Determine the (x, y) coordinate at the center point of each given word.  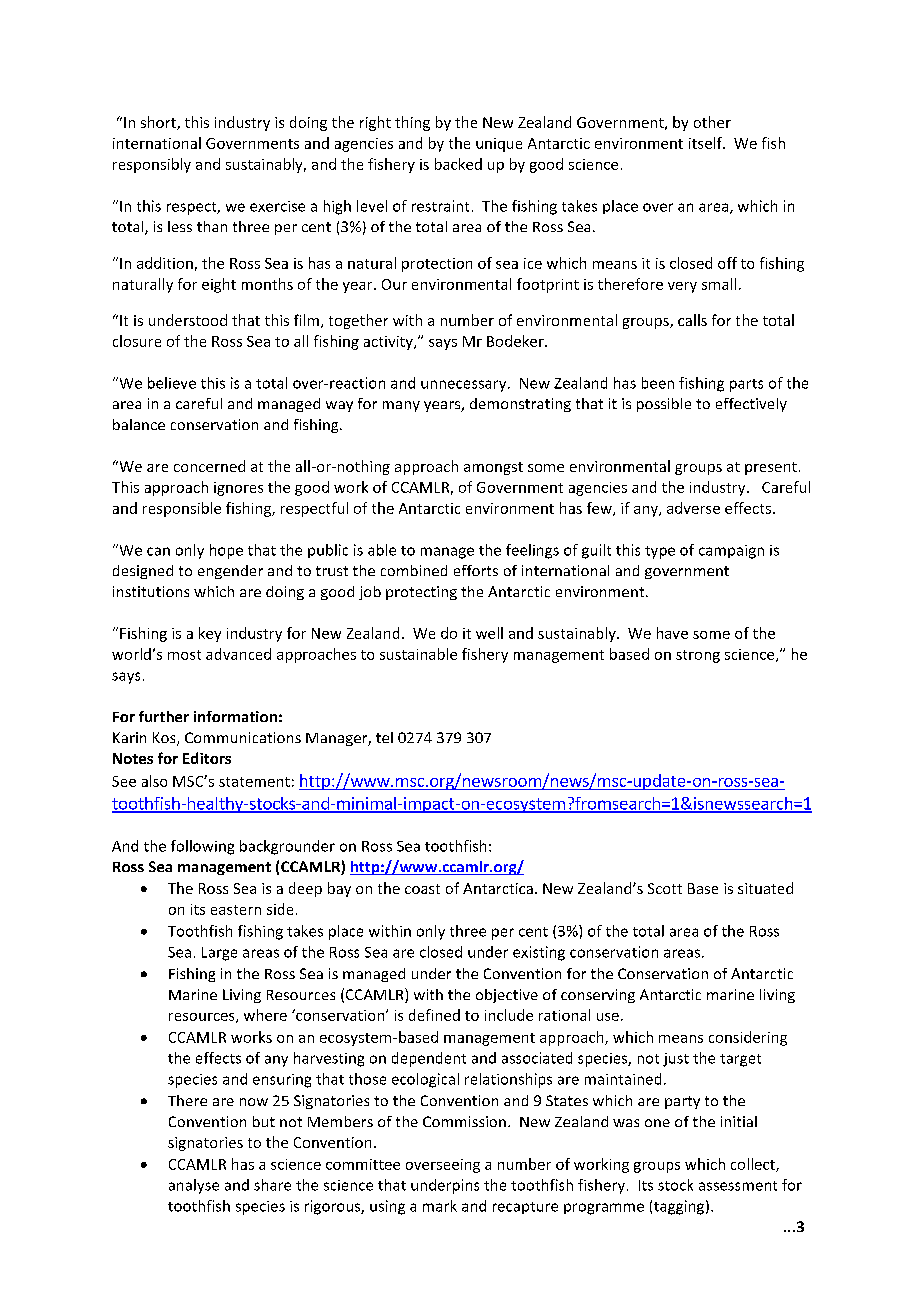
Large (219, 954)
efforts (476, 570)
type (660, 552)
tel (384, 737)
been (658, 383)
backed (458, 164)
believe (172, 383)
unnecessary (465, 386)
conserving (598, 996)
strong (698, 656)
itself (706, 143)
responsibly (152, 165)
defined (434, 1015)
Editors (207, 758)
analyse (194, 1186)
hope (226, 551)
